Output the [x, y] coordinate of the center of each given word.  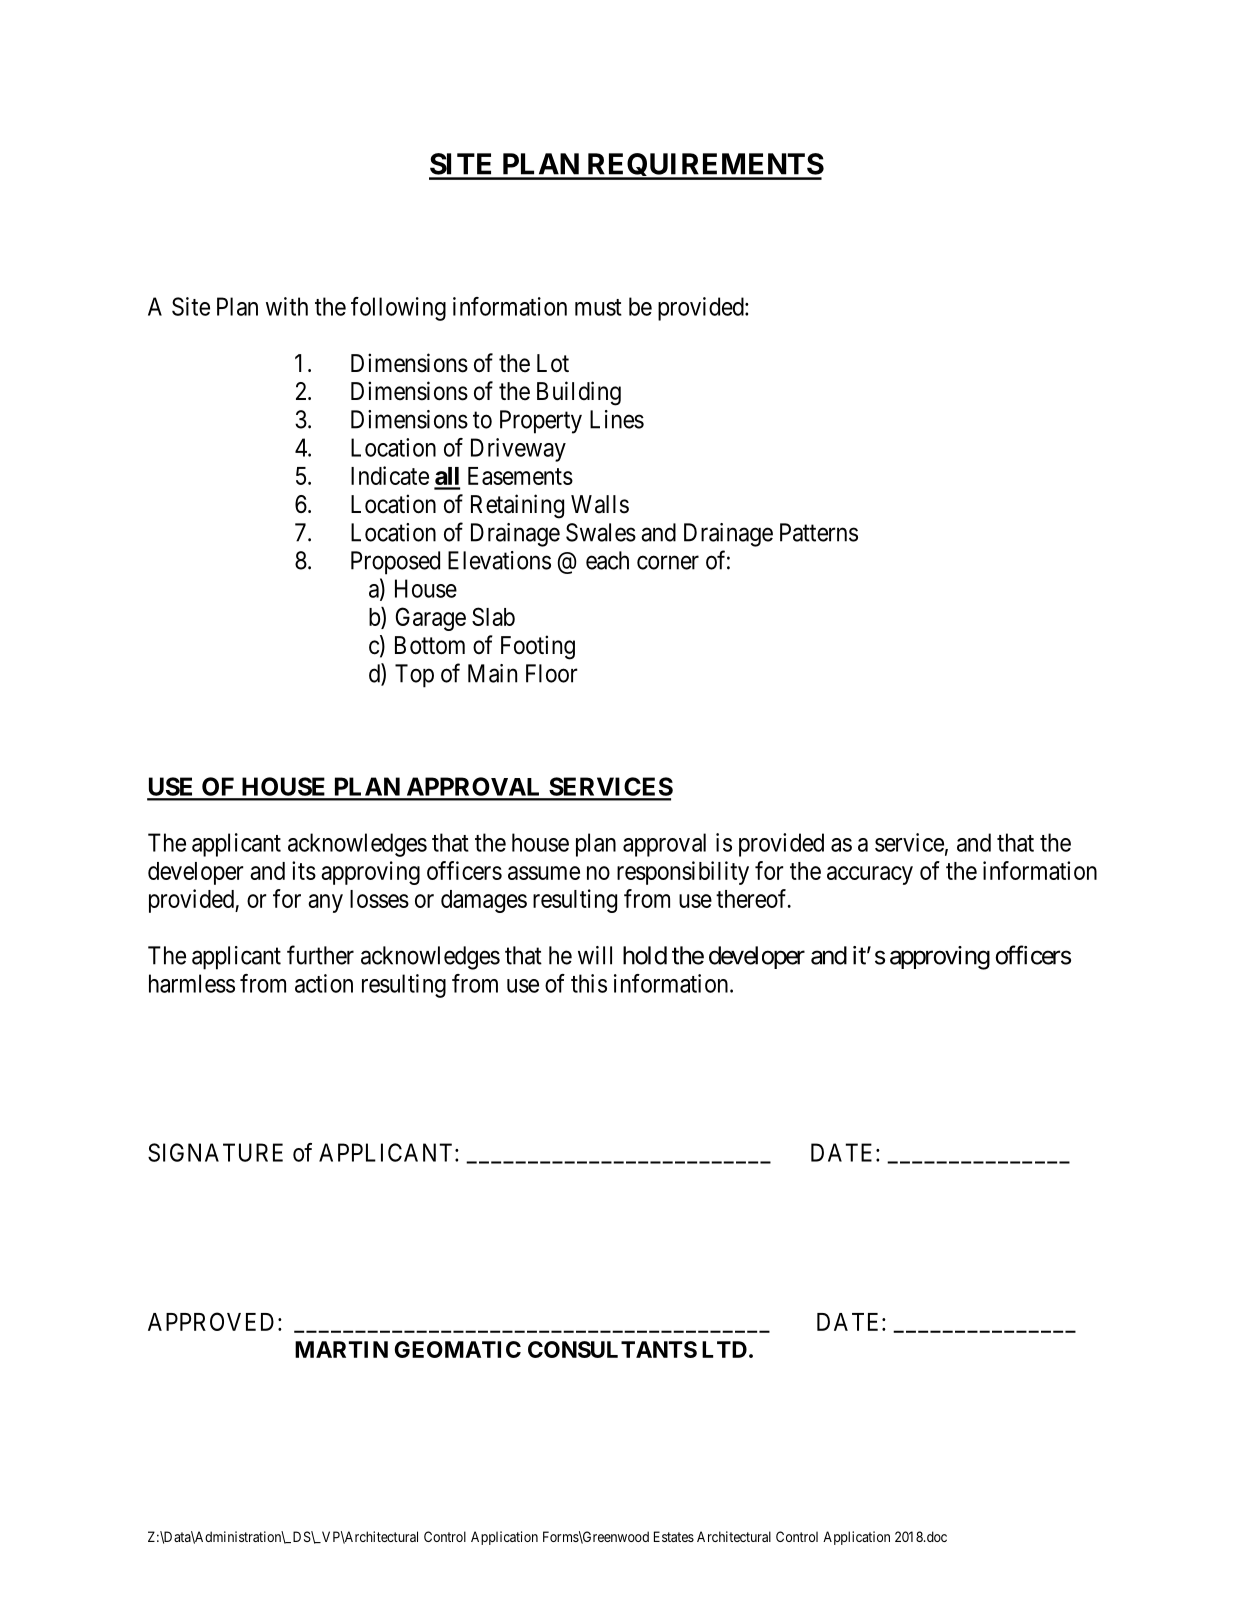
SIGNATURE [215, 1152]
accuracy [870, 875]
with [287, 306]
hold [645, 955]
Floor [552, 673]
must [598, 307]
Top [414, 676]
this [589, 983]
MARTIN [341, 1349]
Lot [553, 363]
